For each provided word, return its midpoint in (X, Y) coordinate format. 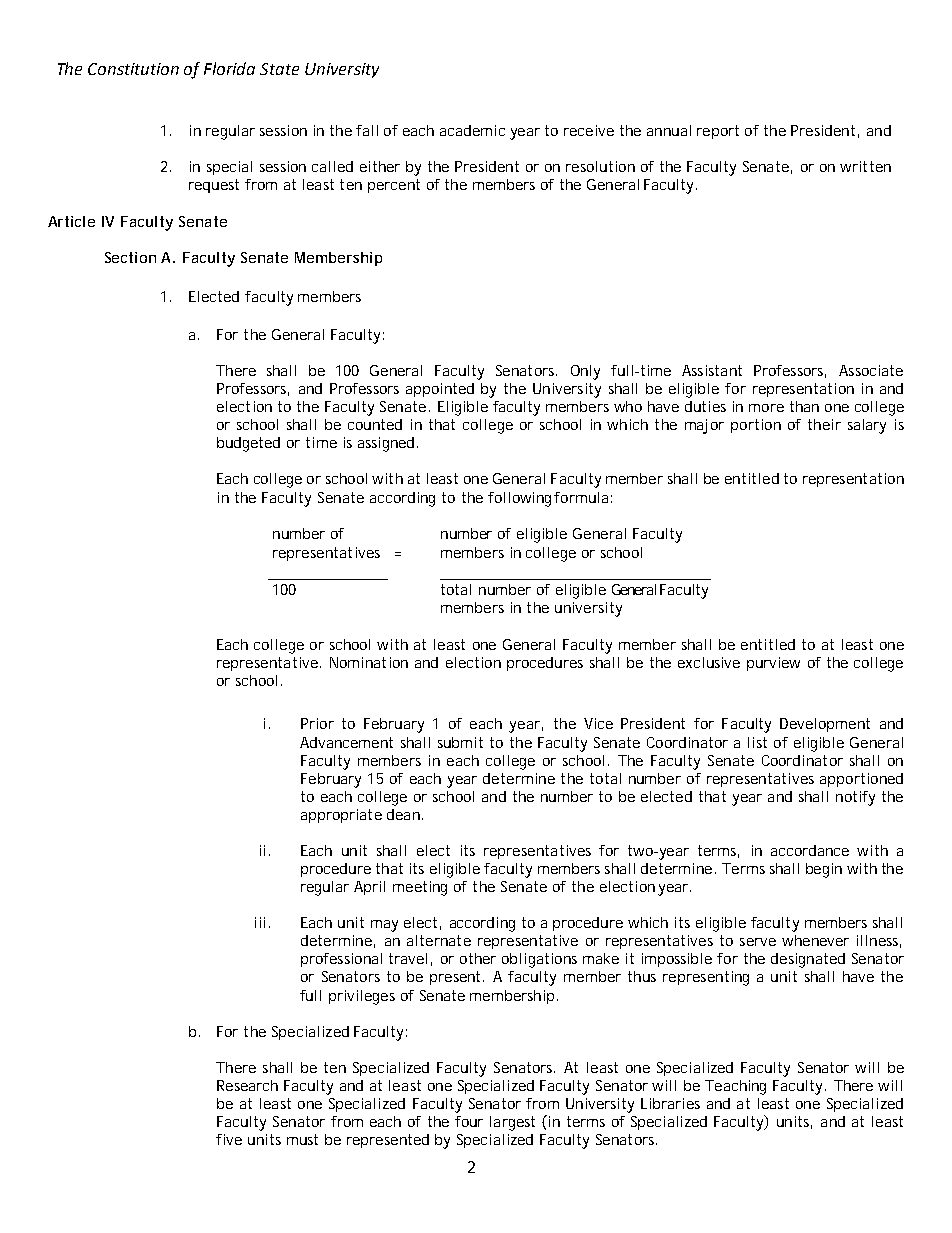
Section (130, 257)
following (519, 499)
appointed (440, 390)
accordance (810, 850)
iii (260, 922)
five (229, 1139)
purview (773, 664)
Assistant (712, 370)
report (718, 132)
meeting (420, 888)
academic (472, 130)
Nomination (369, 662)
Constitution (133, 69)
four (469, 1121)
